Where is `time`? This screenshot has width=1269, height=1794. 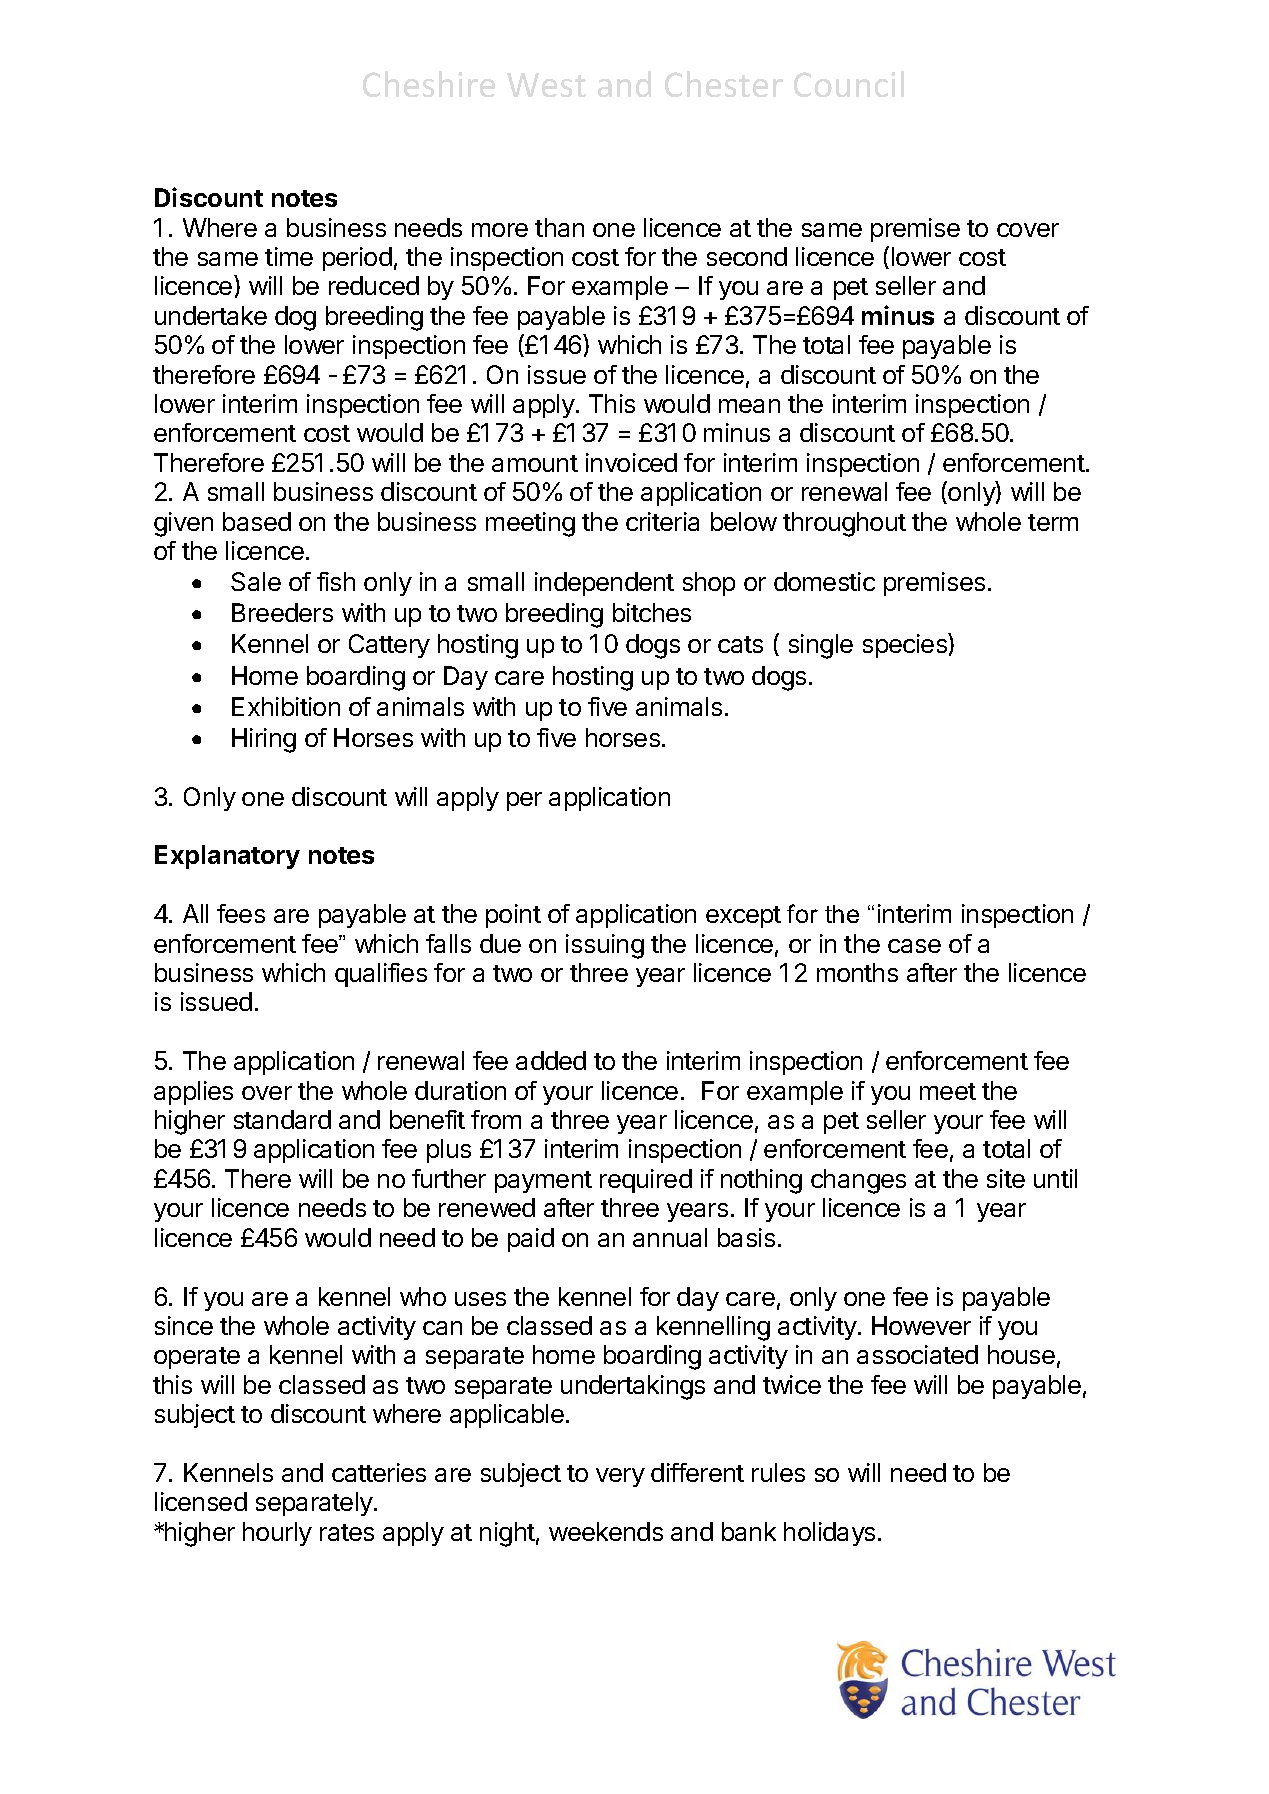
time is located at coordinates (289, 256).
